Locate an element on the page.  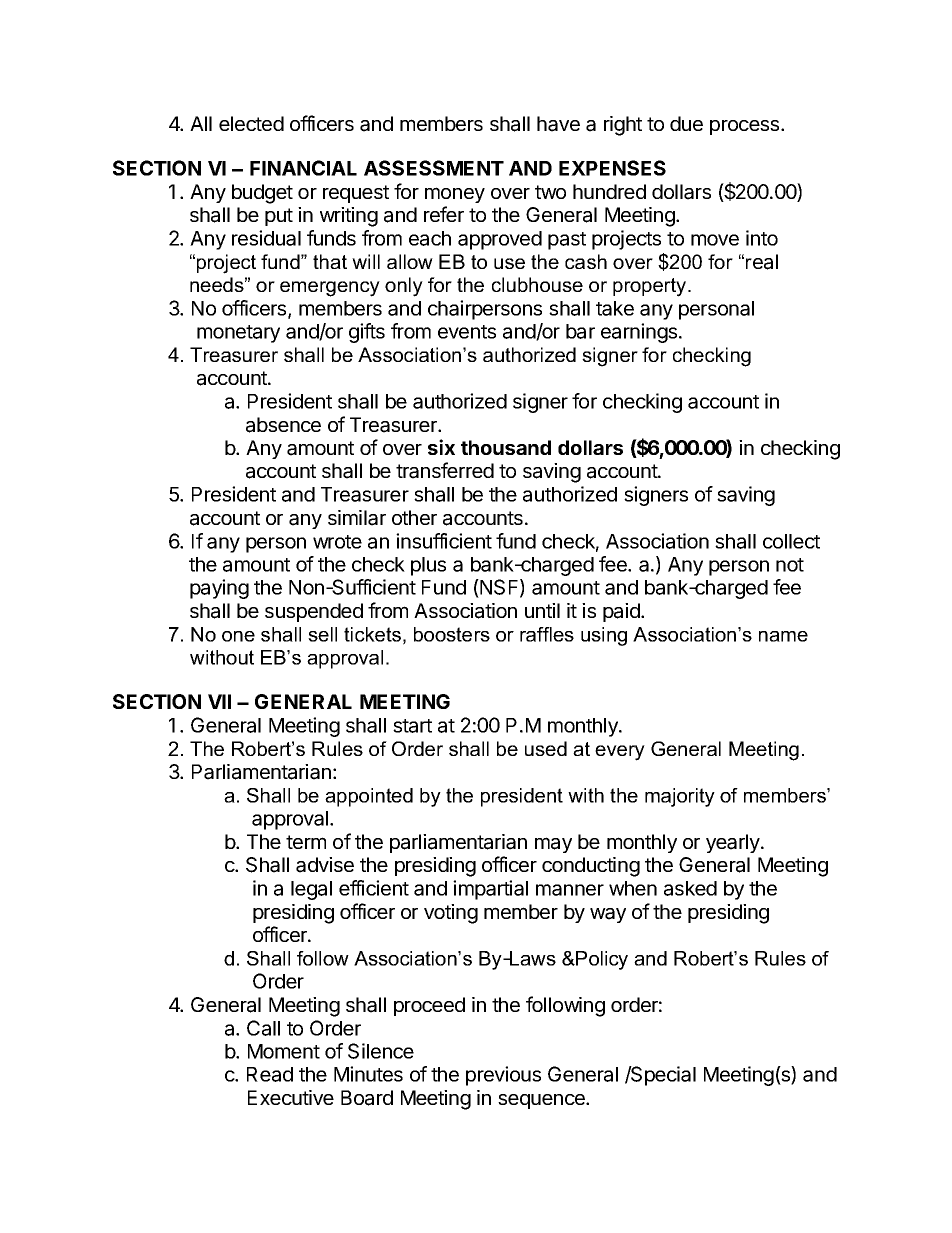
Read is located at coordinates (270, 1074).
